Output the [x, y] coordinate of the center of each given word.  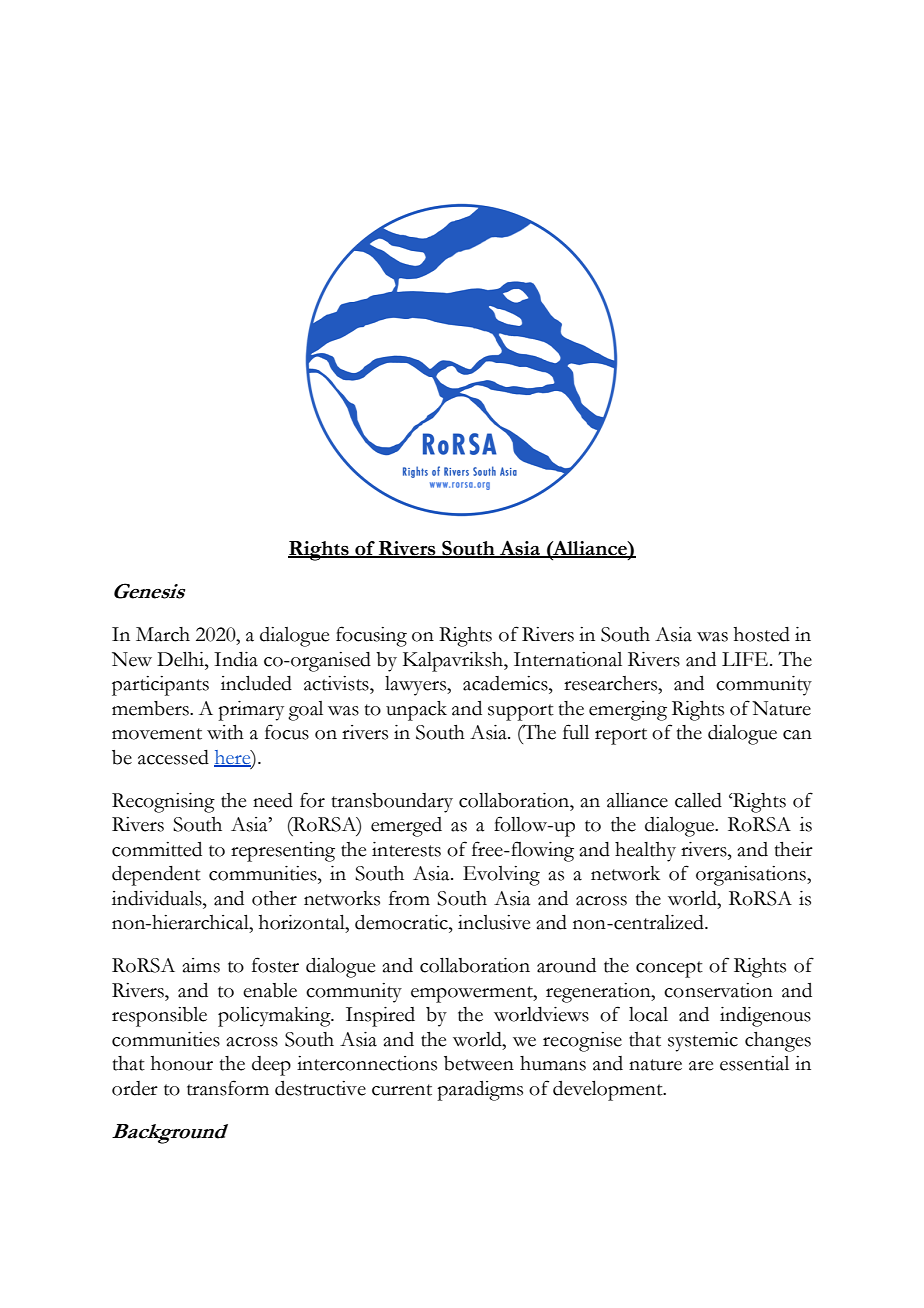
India [236, 659]
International [568, 659]
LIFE [746, 659]
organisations [752, 876]
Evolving [501, 876]
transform [228, 1088]
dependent [156, 875]
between [479, 1063]
